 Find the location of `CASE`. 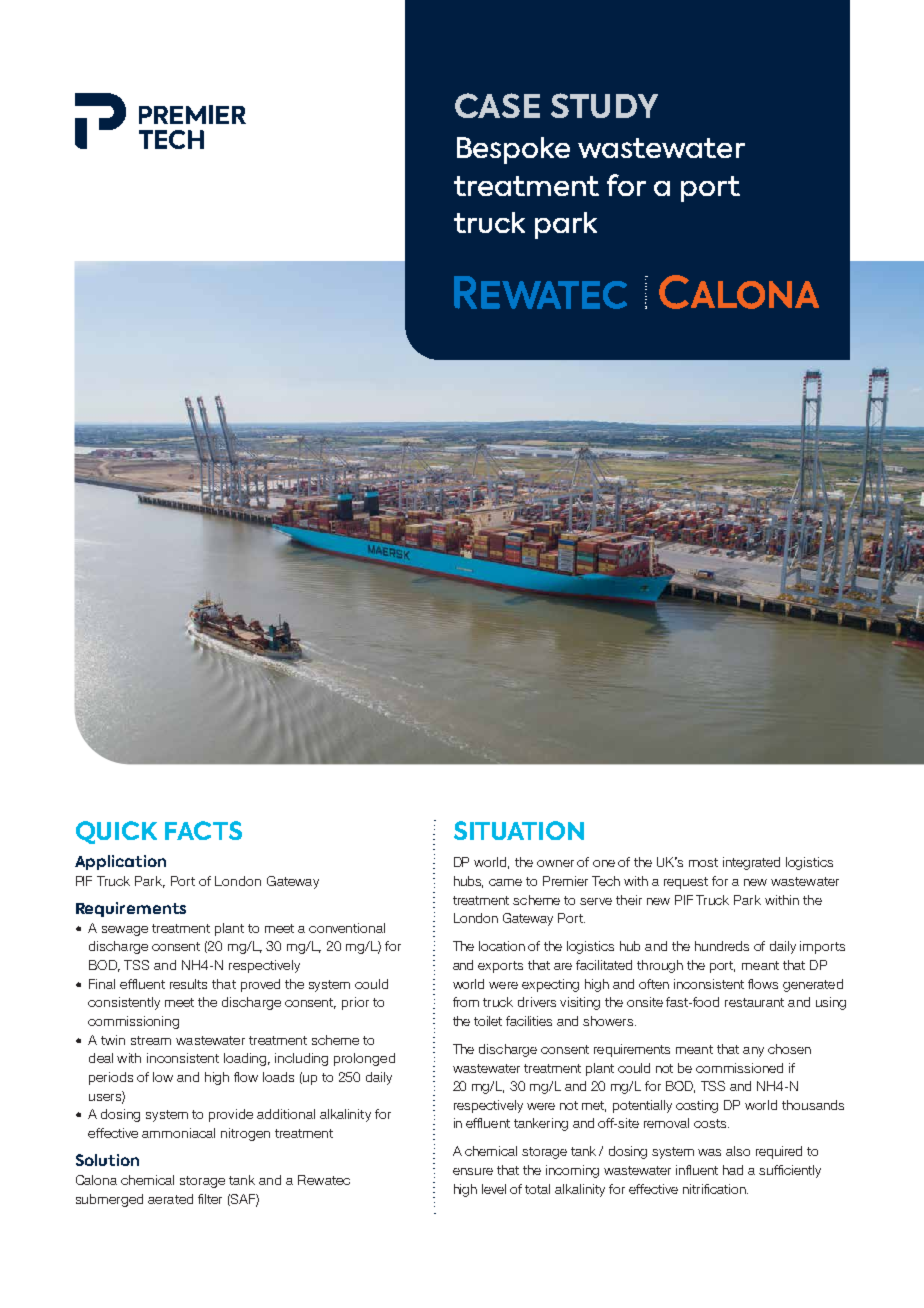

CASE is located at coordinates (497, 105).
